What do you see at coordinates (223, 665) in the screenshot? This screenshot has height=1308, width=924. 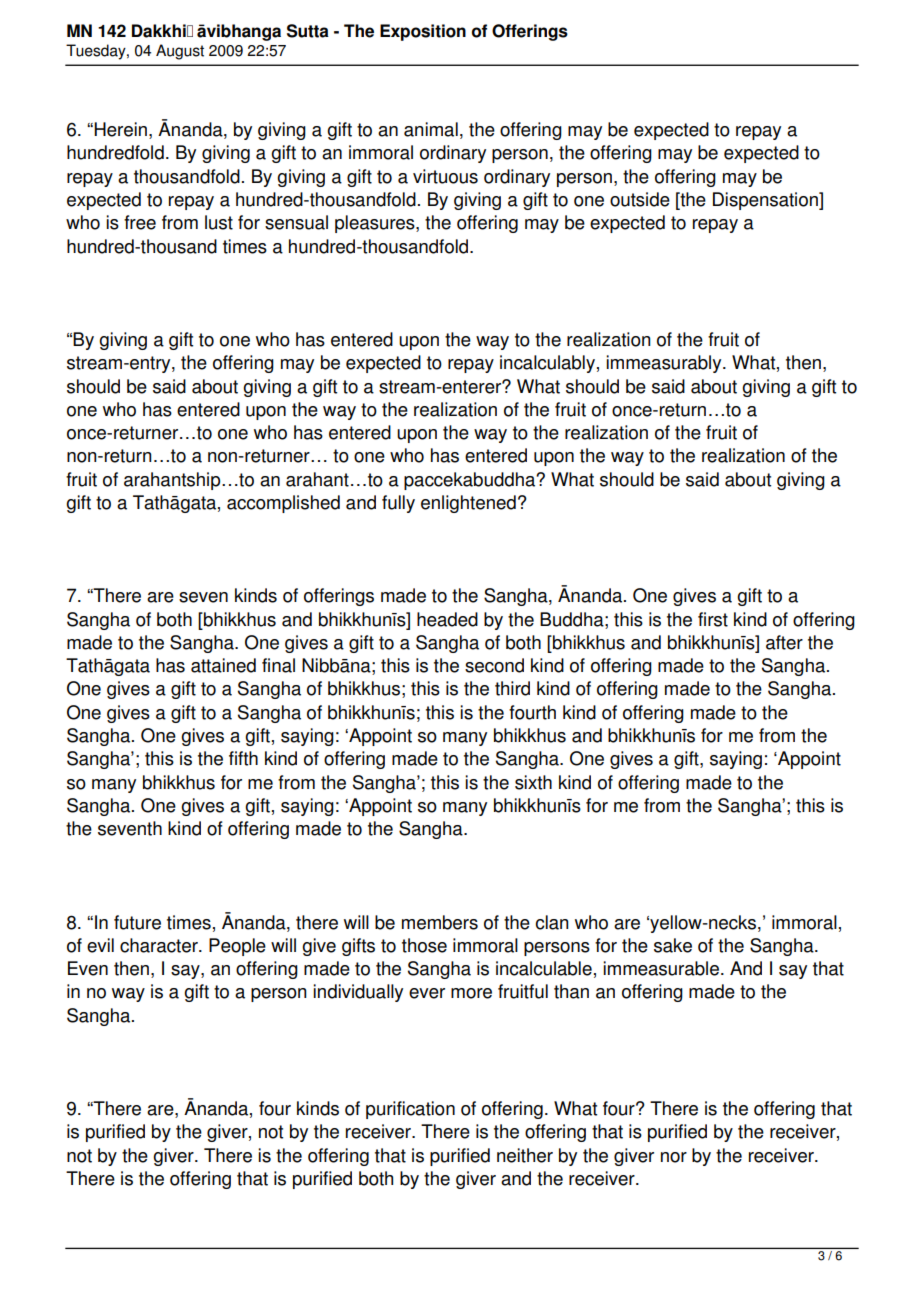 I see `attained` at bounding box center [223, 665].
